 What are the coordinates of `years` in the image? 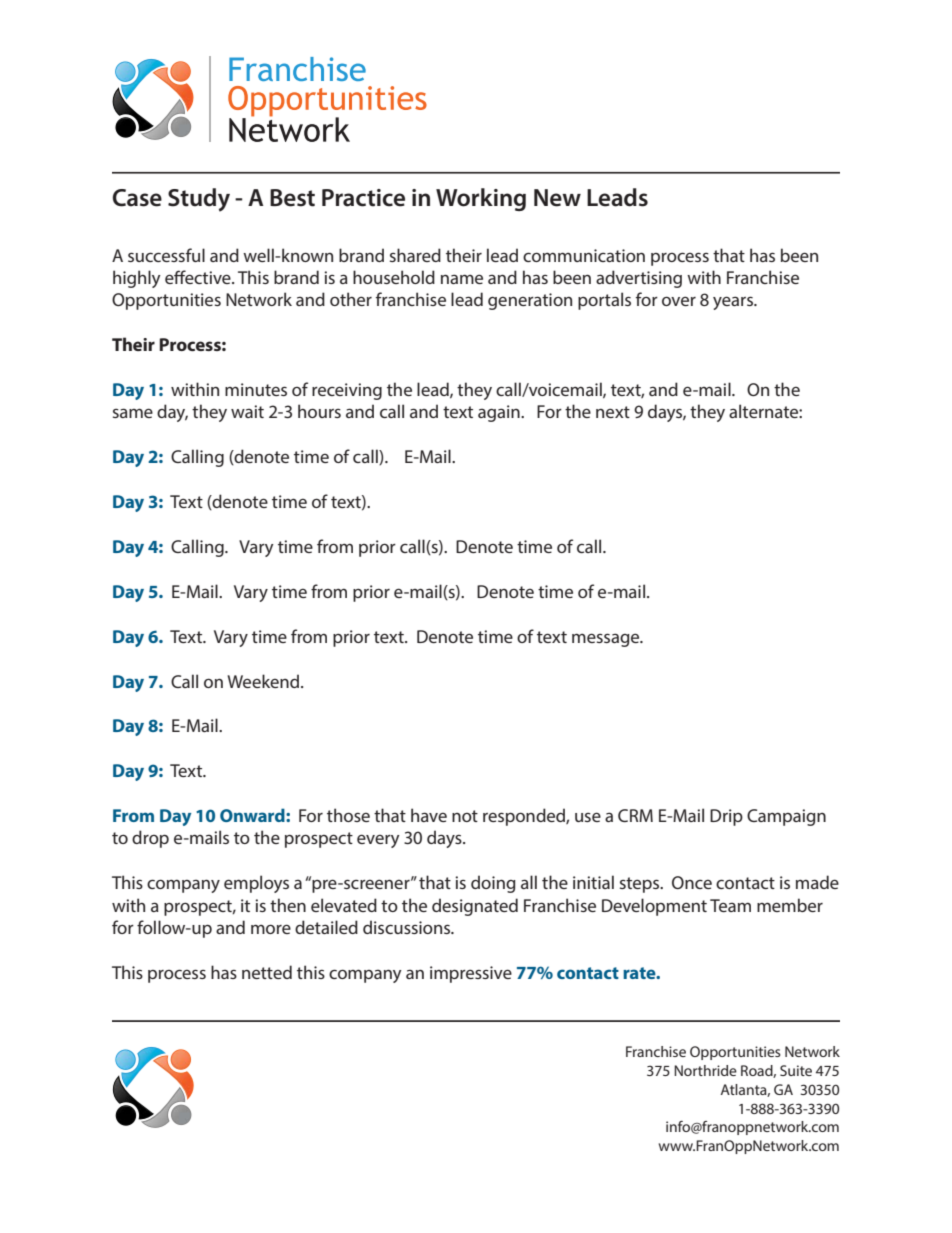 It's located at (734, 303).
